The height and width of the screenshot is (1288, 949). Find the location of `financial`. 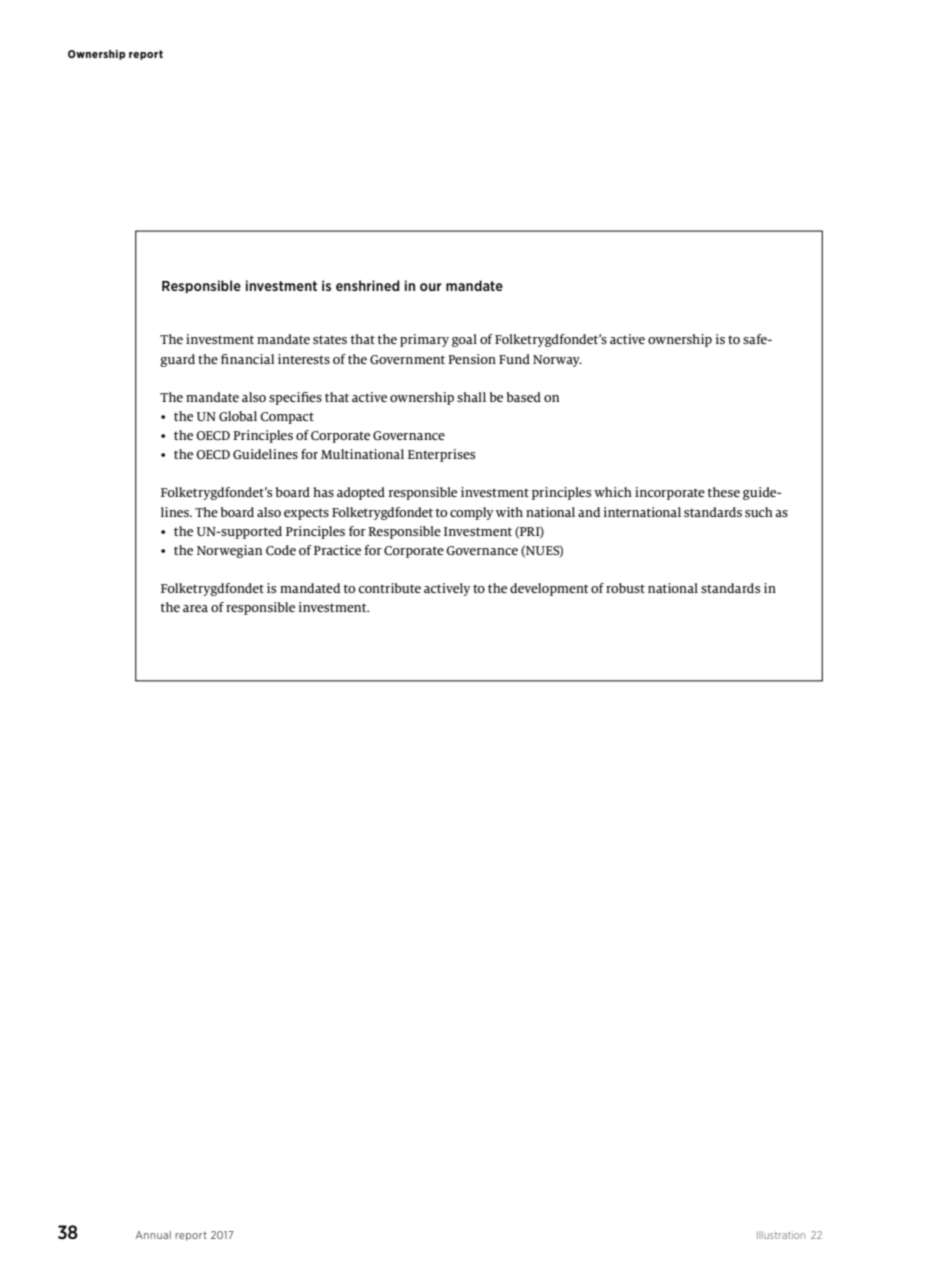

financial is located at coordinates (247, 359).
